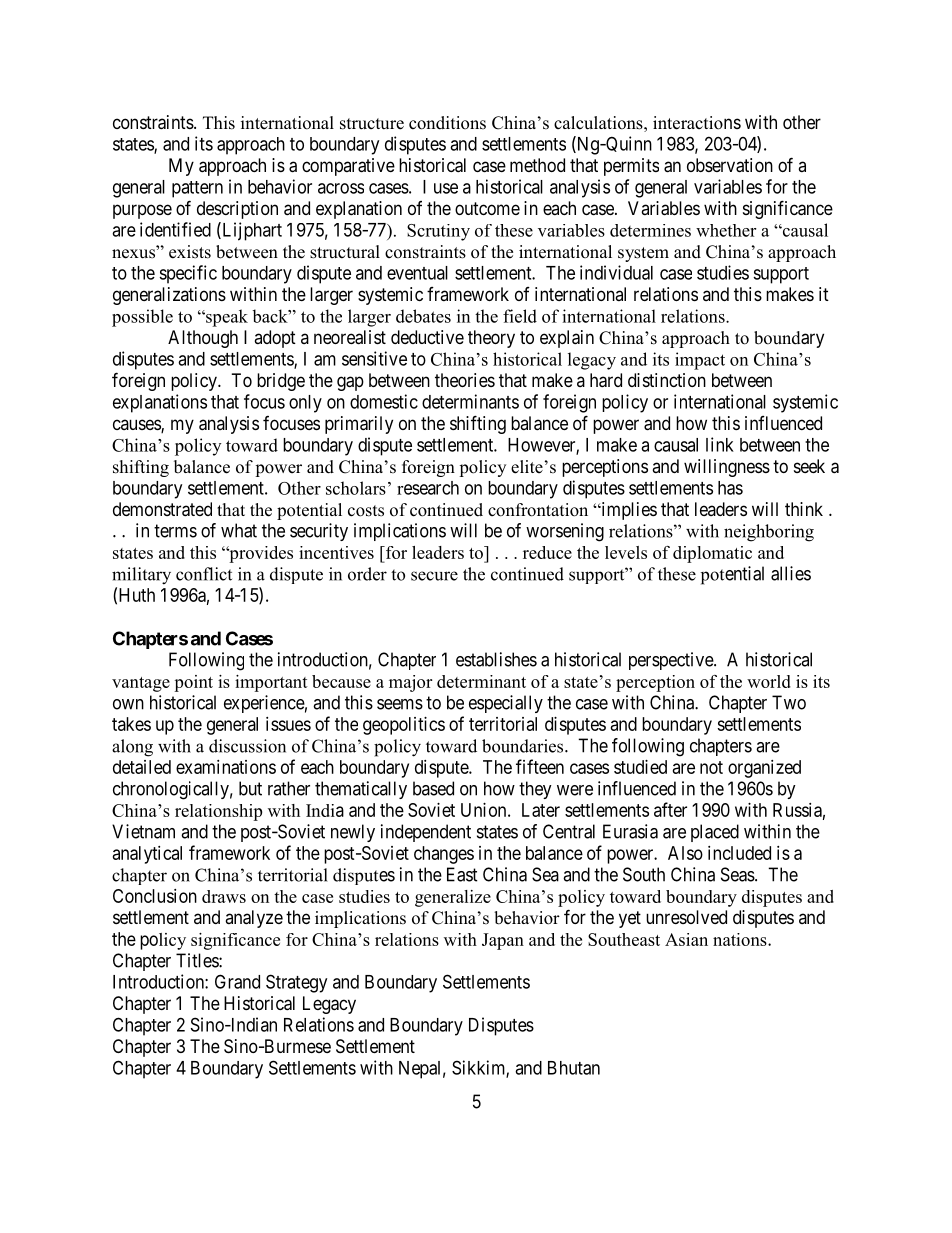 Image resolution: width=952 pixels, height=1233 pixels. What do you see at coordinates (465, 380) in the document?
I see `theories` at bounding box center [465, 380].
